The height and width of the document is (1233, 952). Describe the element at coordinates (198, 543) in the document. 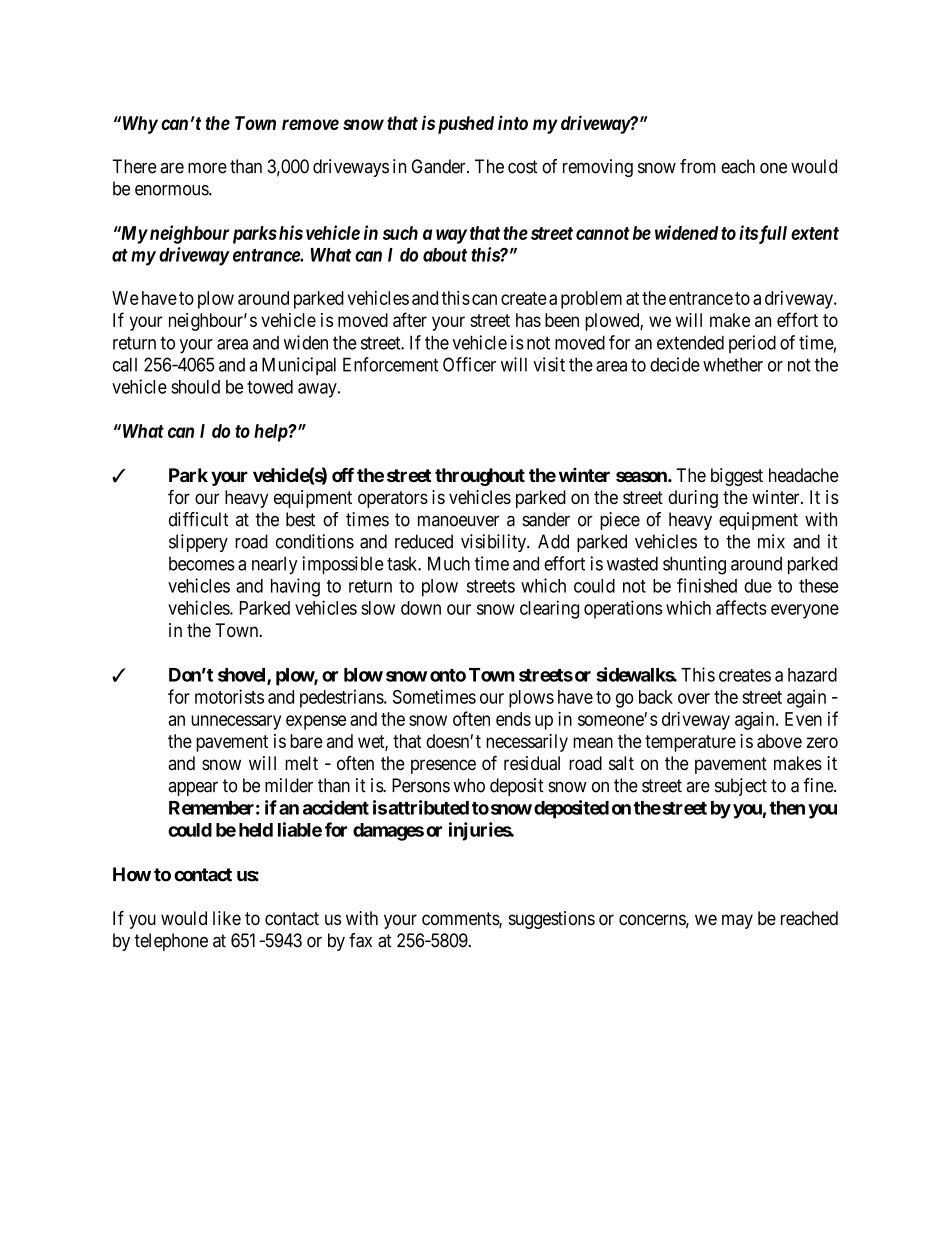

I see `slippery` at that location.
